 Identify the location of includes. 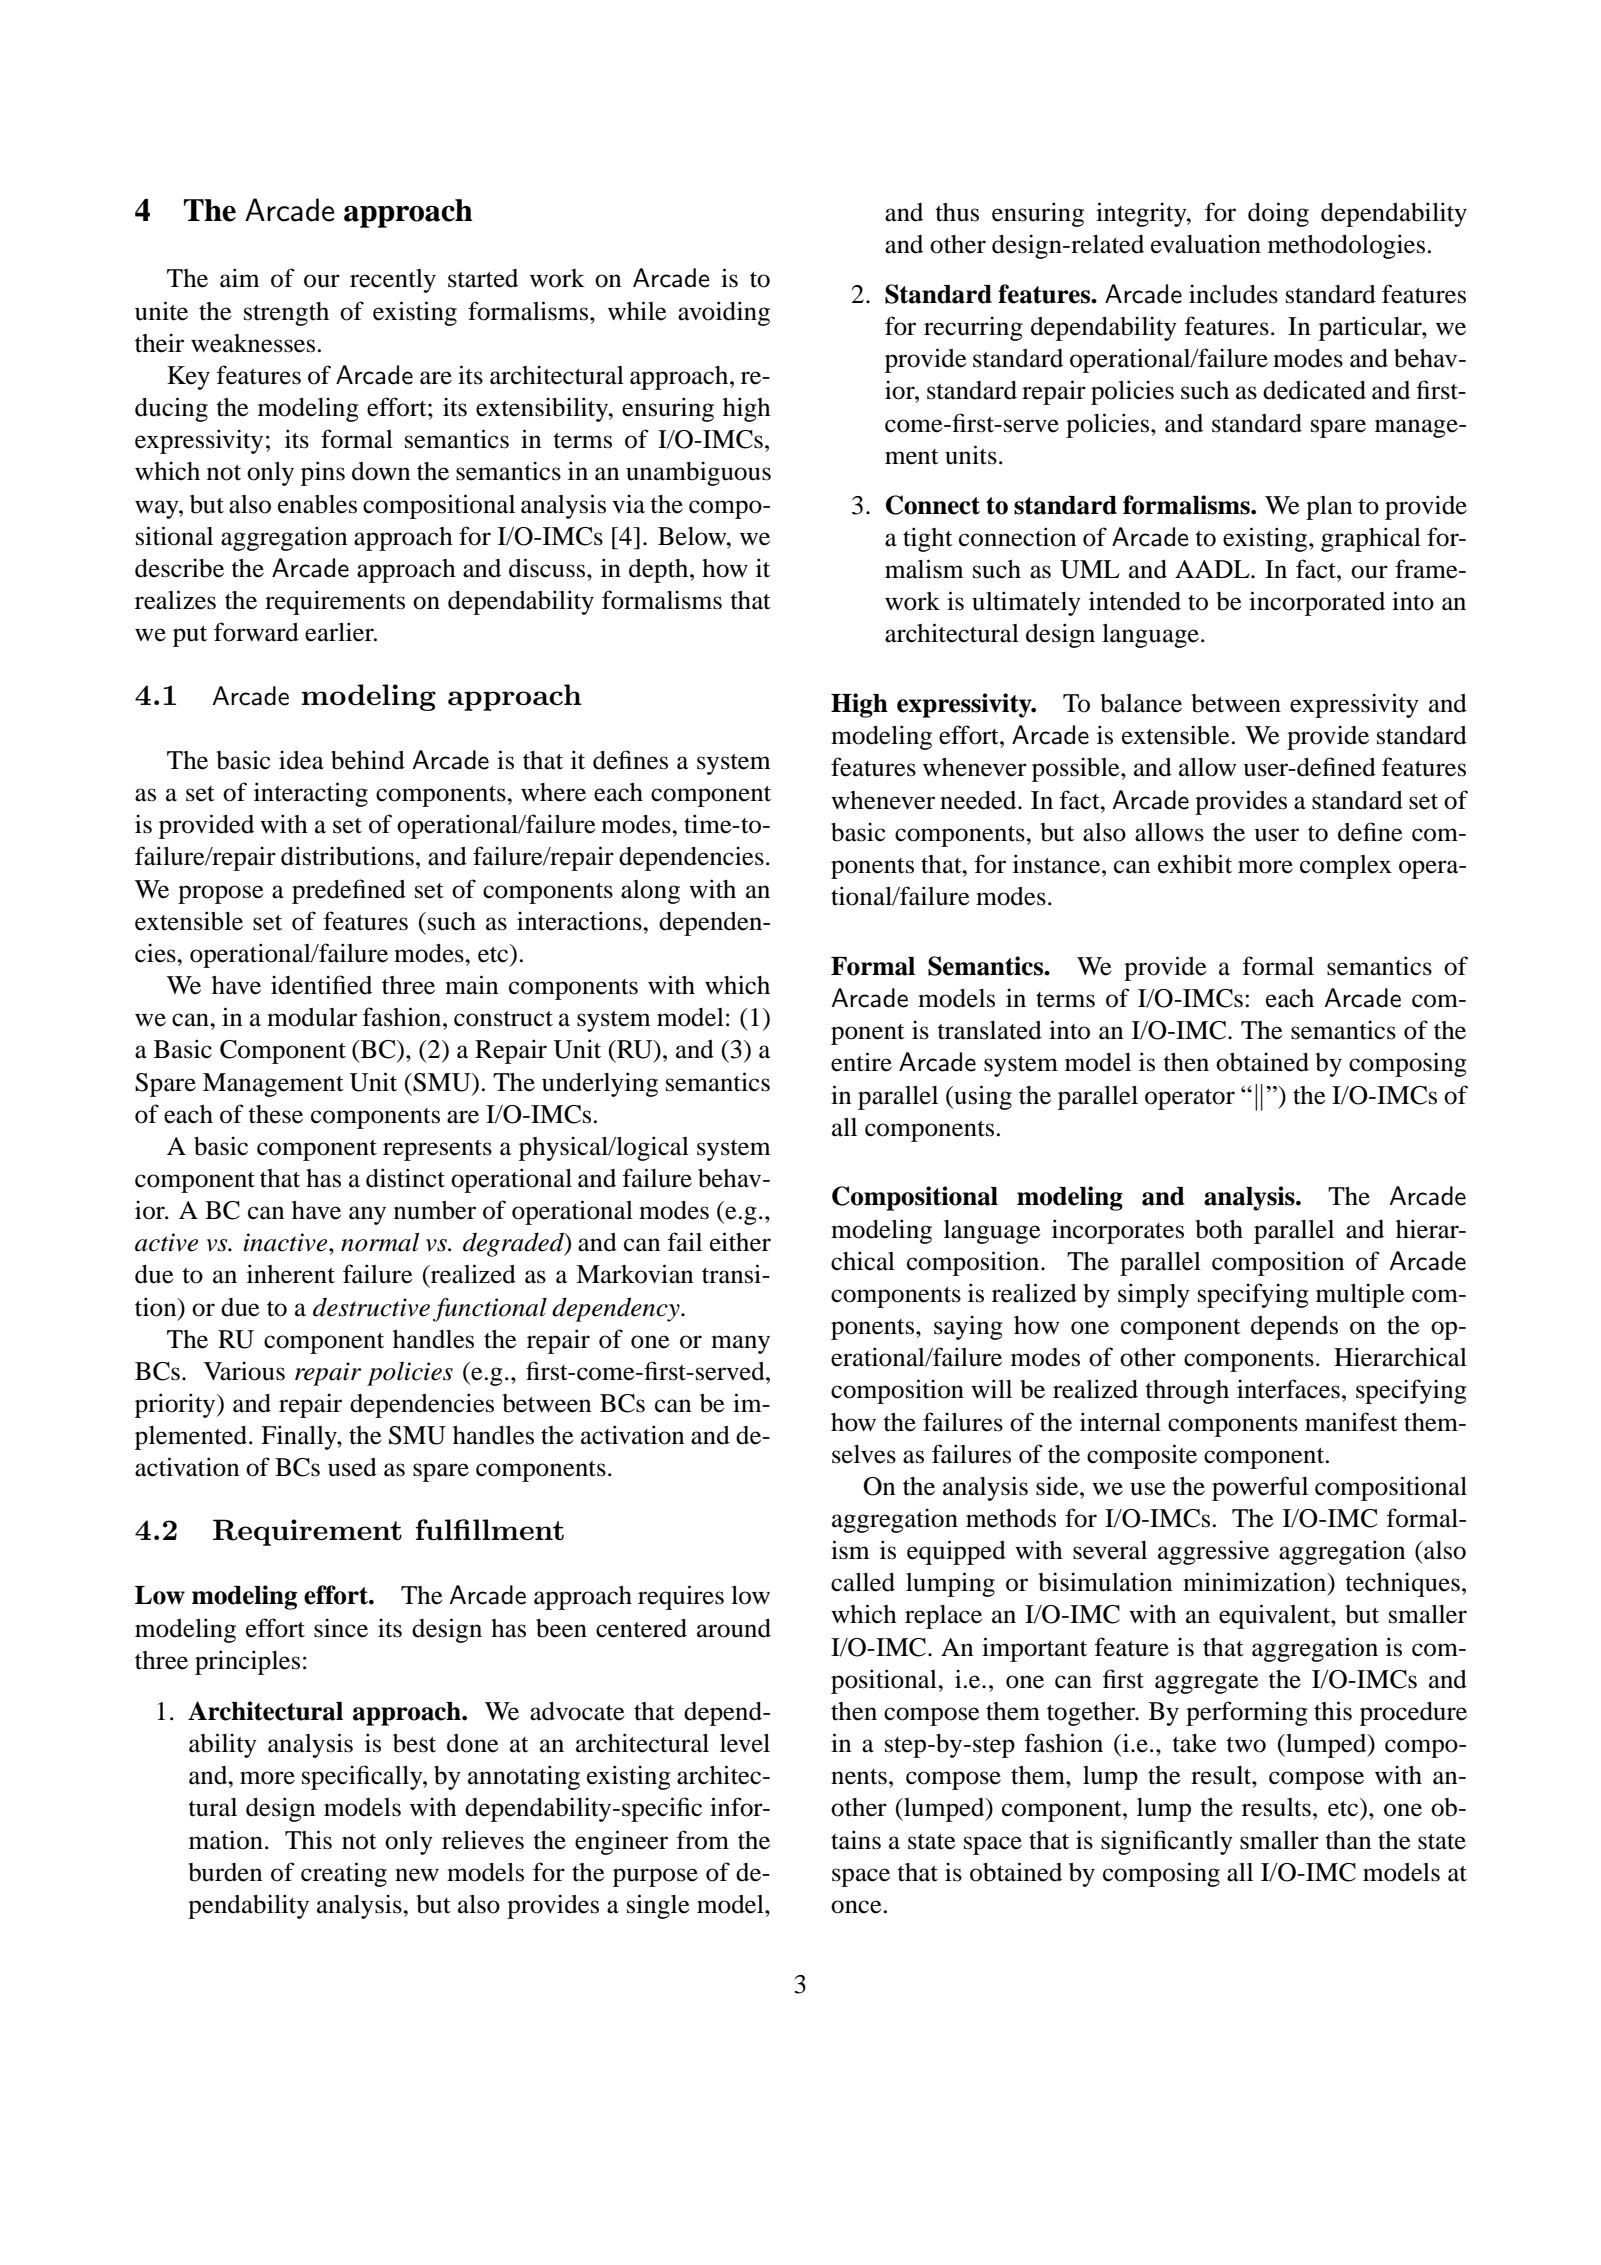
(1233, 294).
